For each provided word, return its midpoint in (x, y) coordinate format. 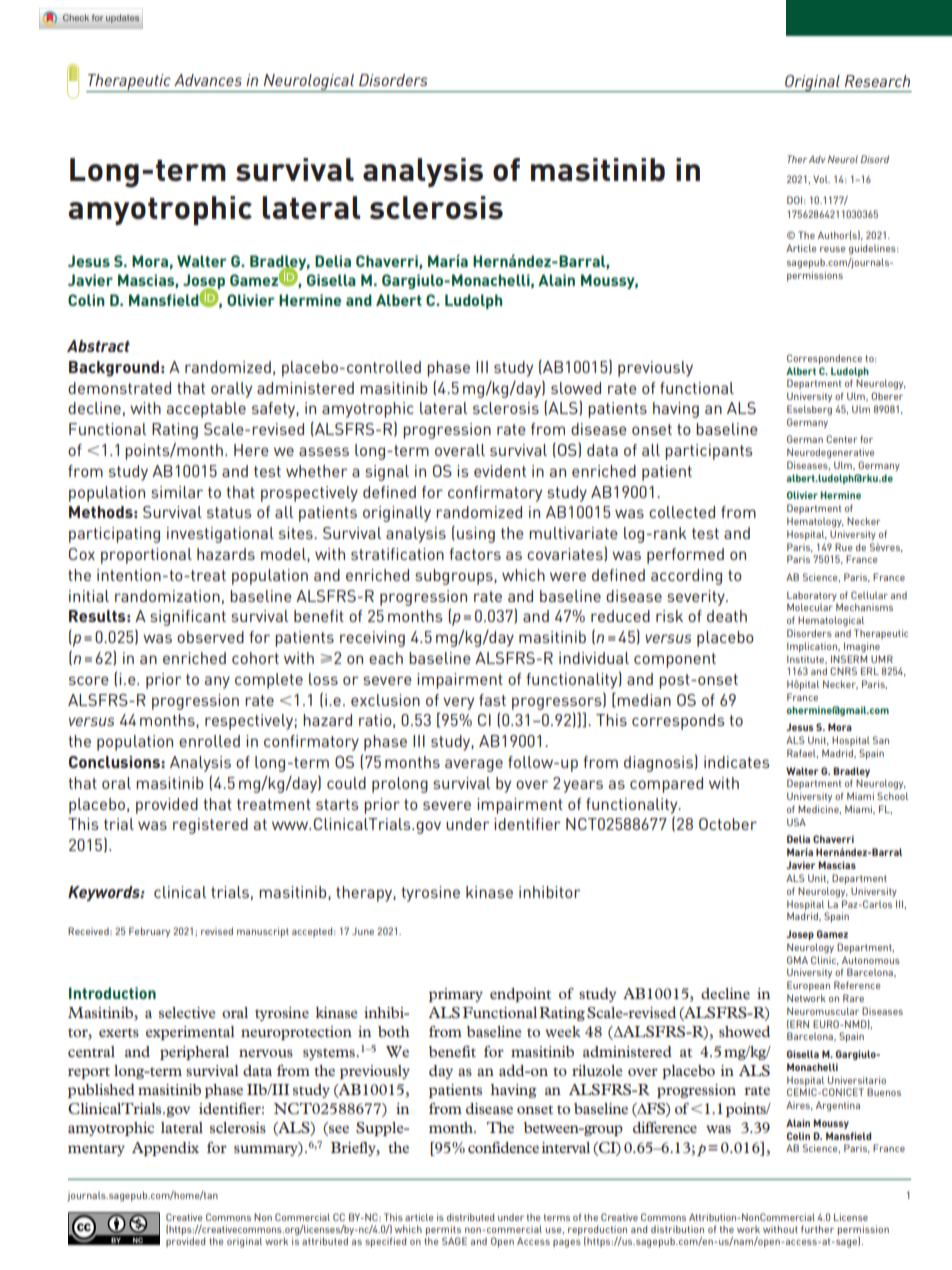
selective (187, 1012)
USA (796, 822)
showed (744, 1031)
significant (188, 618)
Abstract (98, 346)
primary (456, 995)
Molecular (810, 607)
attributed (325, 1241)
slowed (576, 388)
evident (500, 471)
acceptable (206, 410)
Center (841, 439)
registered (210, 826)
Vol (821, 179)
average (474, 765)
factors (475, 554)
